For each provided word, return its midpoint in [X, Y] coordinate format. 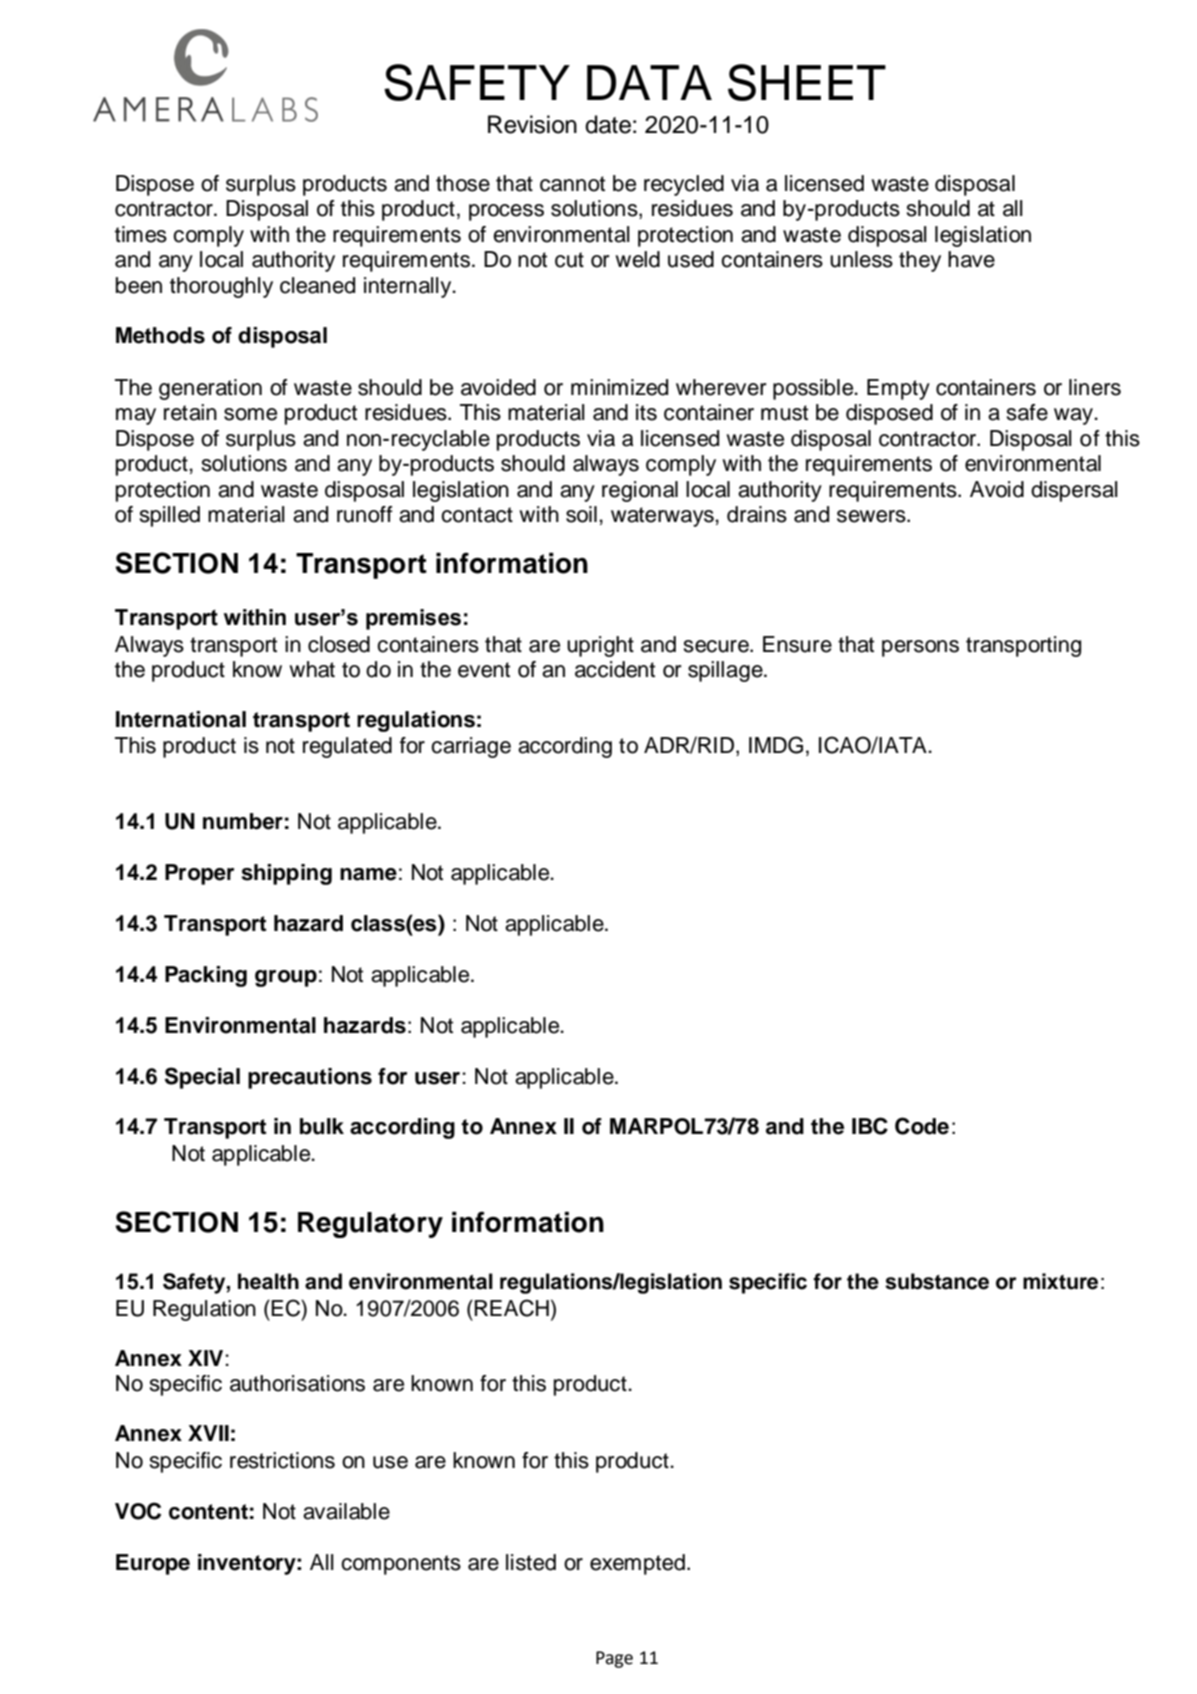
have [971, 259]
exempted [637, 1564]
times [141, 234]
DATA [649, 82]
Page [614, 1659]
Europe [153, 1564]
